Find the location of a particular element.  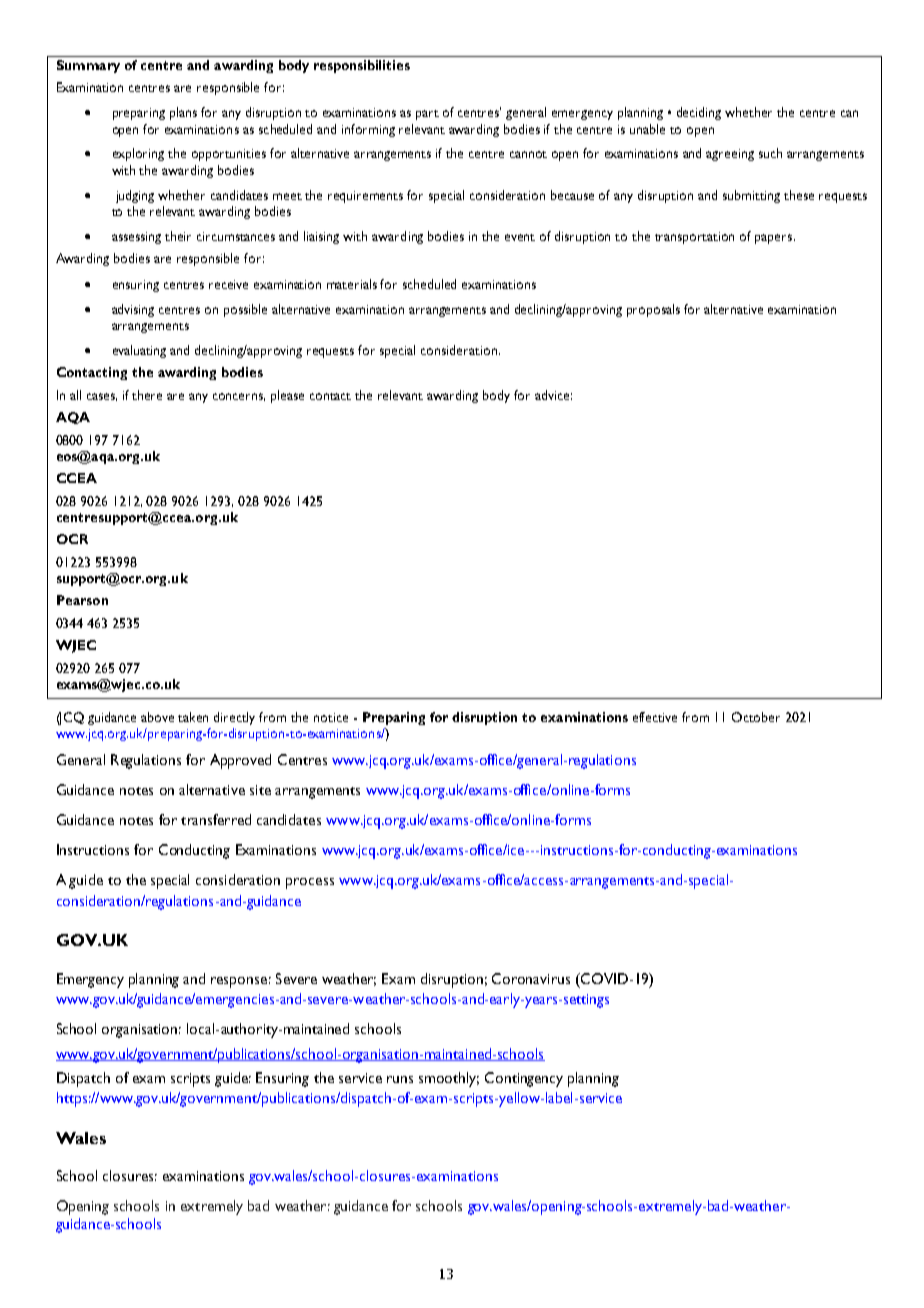

notice is located at coordinates (331, 717).
